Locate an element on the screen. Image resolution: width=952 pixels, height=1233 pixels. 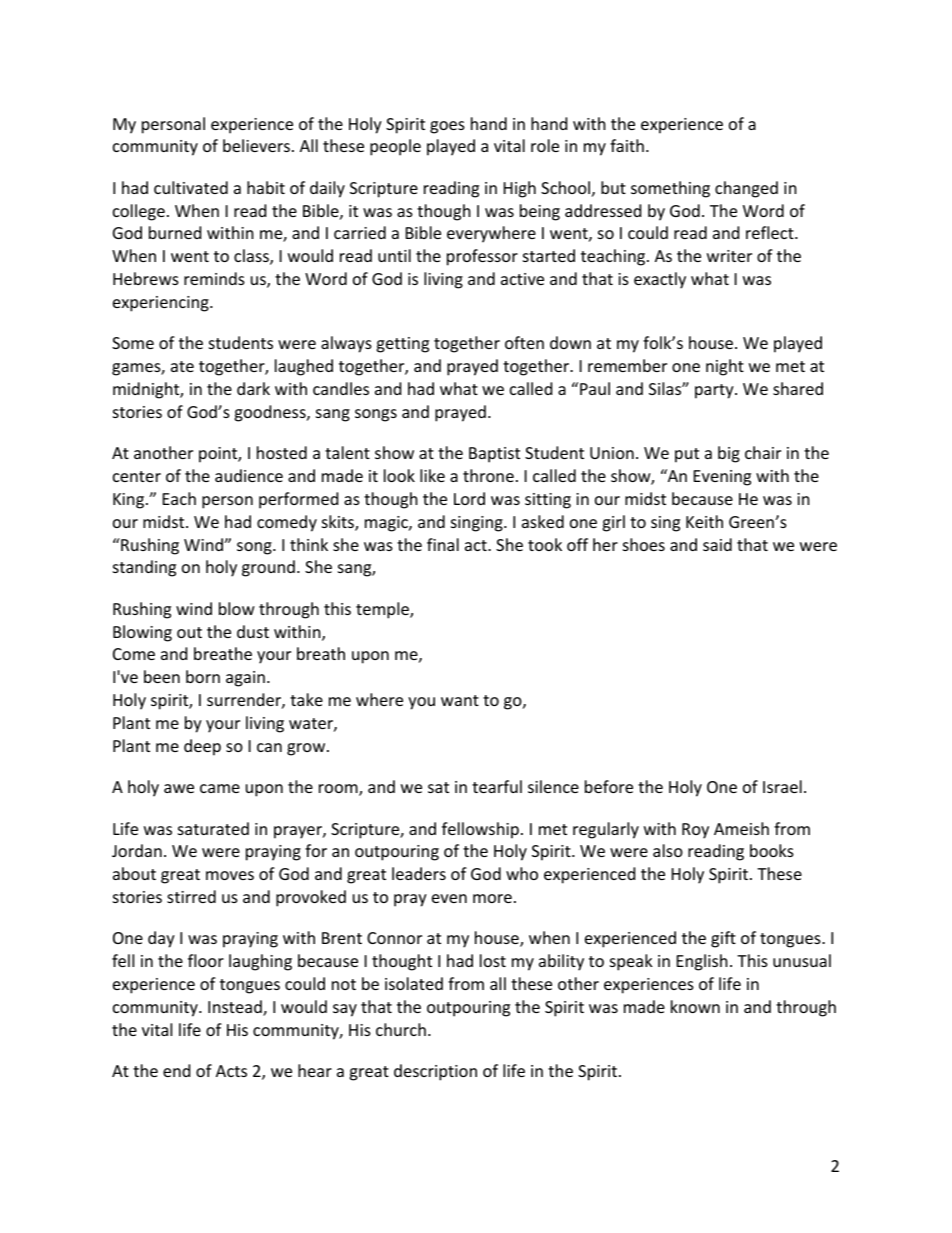
tearful is located at coordinates (497, 786).
